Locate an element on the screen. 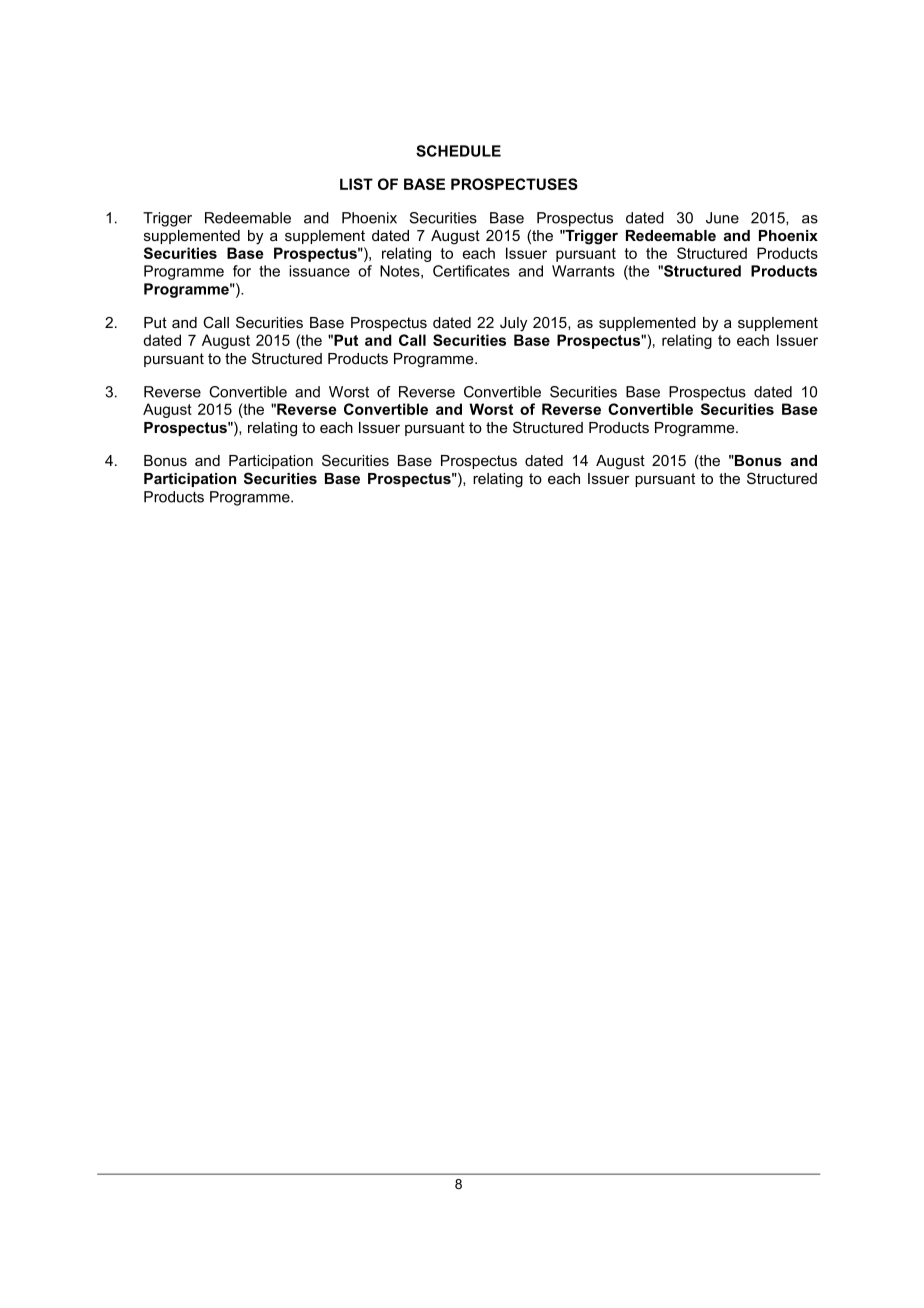 Image resolution: width=924 pixels, height=1308 pixels. June is located at coordinates (722, 218).
